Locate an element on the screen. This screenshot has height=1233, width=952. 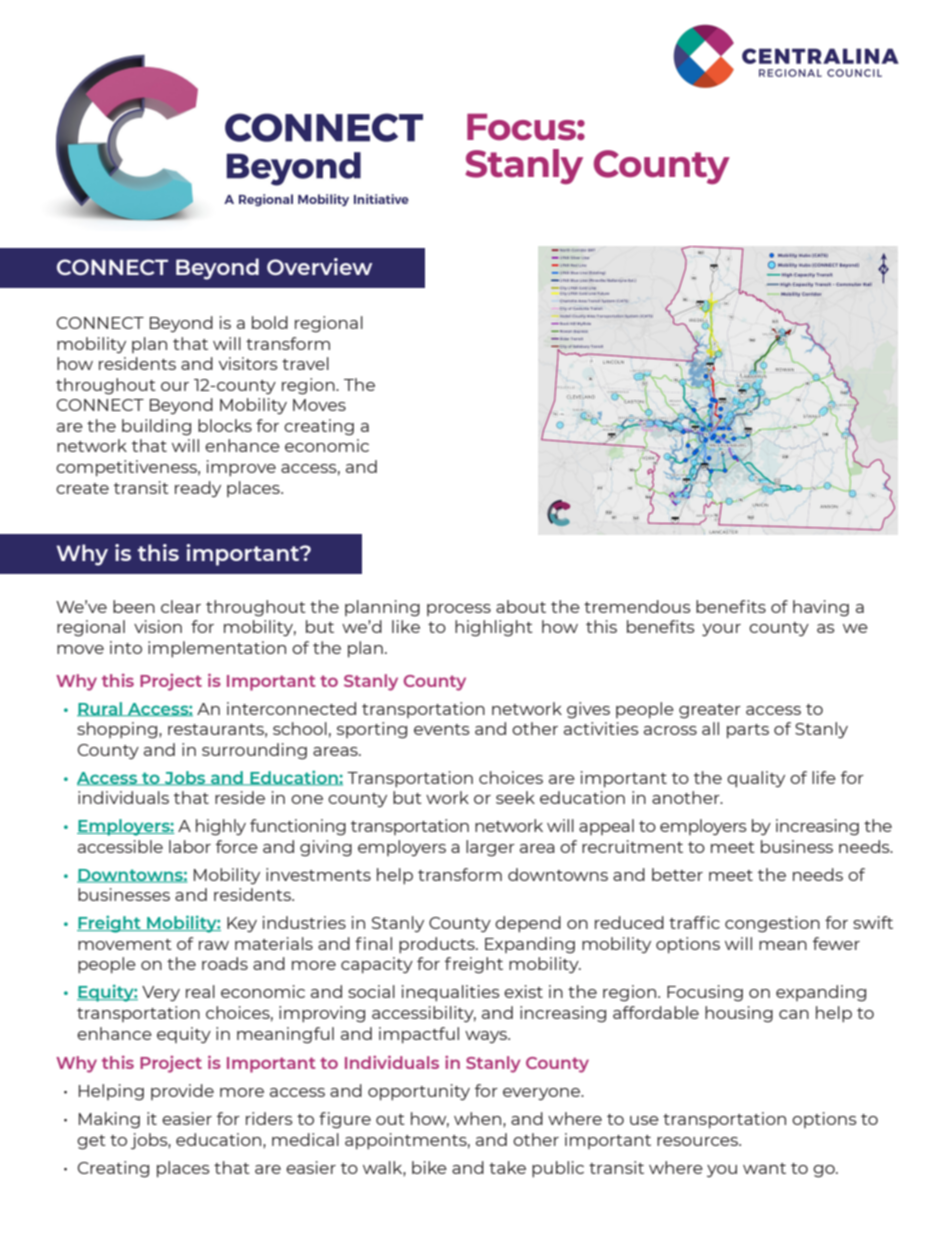
process is located at coordinates (459, 610).
